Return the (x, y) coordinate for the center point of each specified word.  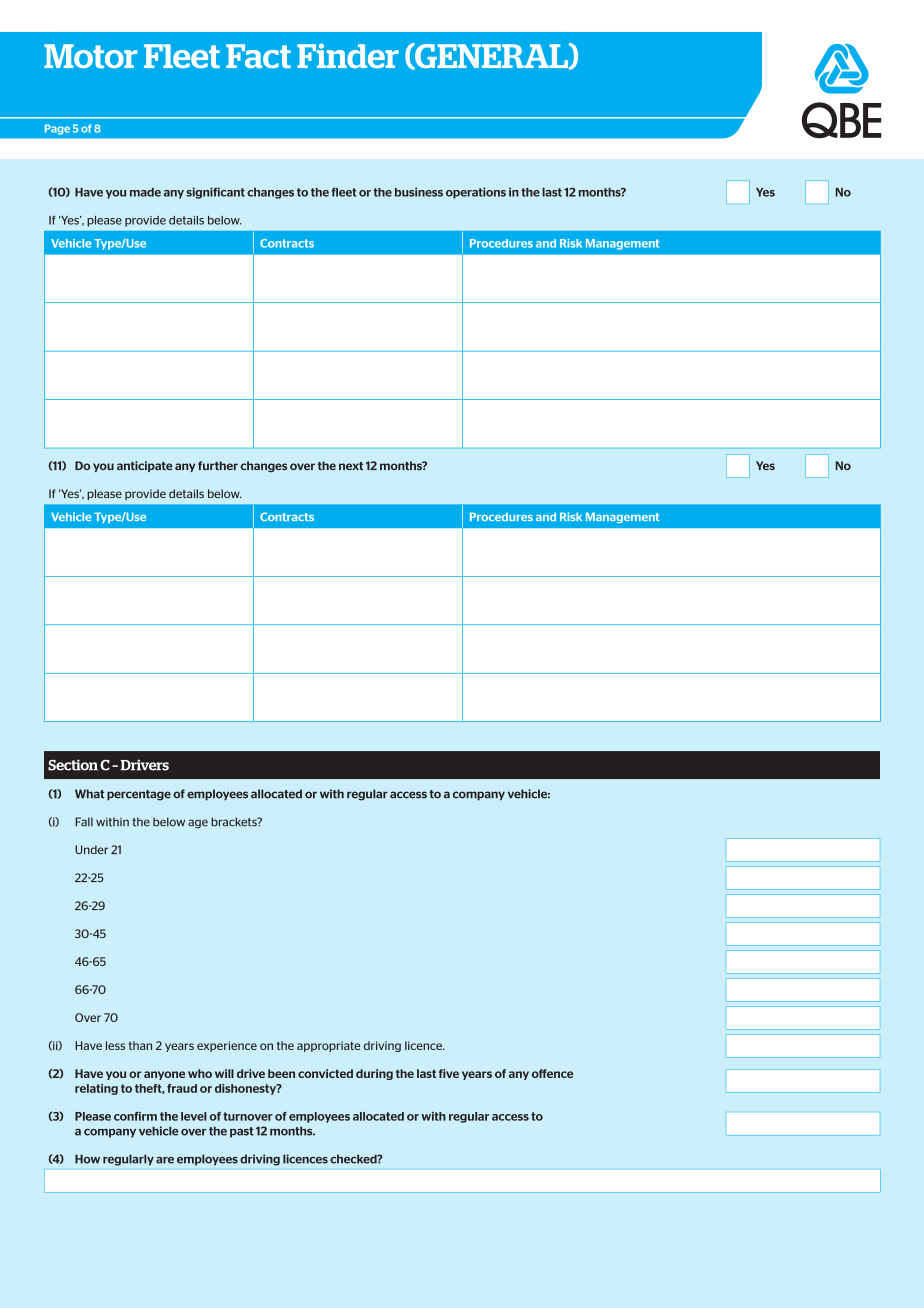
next (351, 466)
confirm (135, 1116)
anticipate (145, 466)
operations (476, 193)
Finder (348, 55)
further (218, 465)
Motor (90, 56)
